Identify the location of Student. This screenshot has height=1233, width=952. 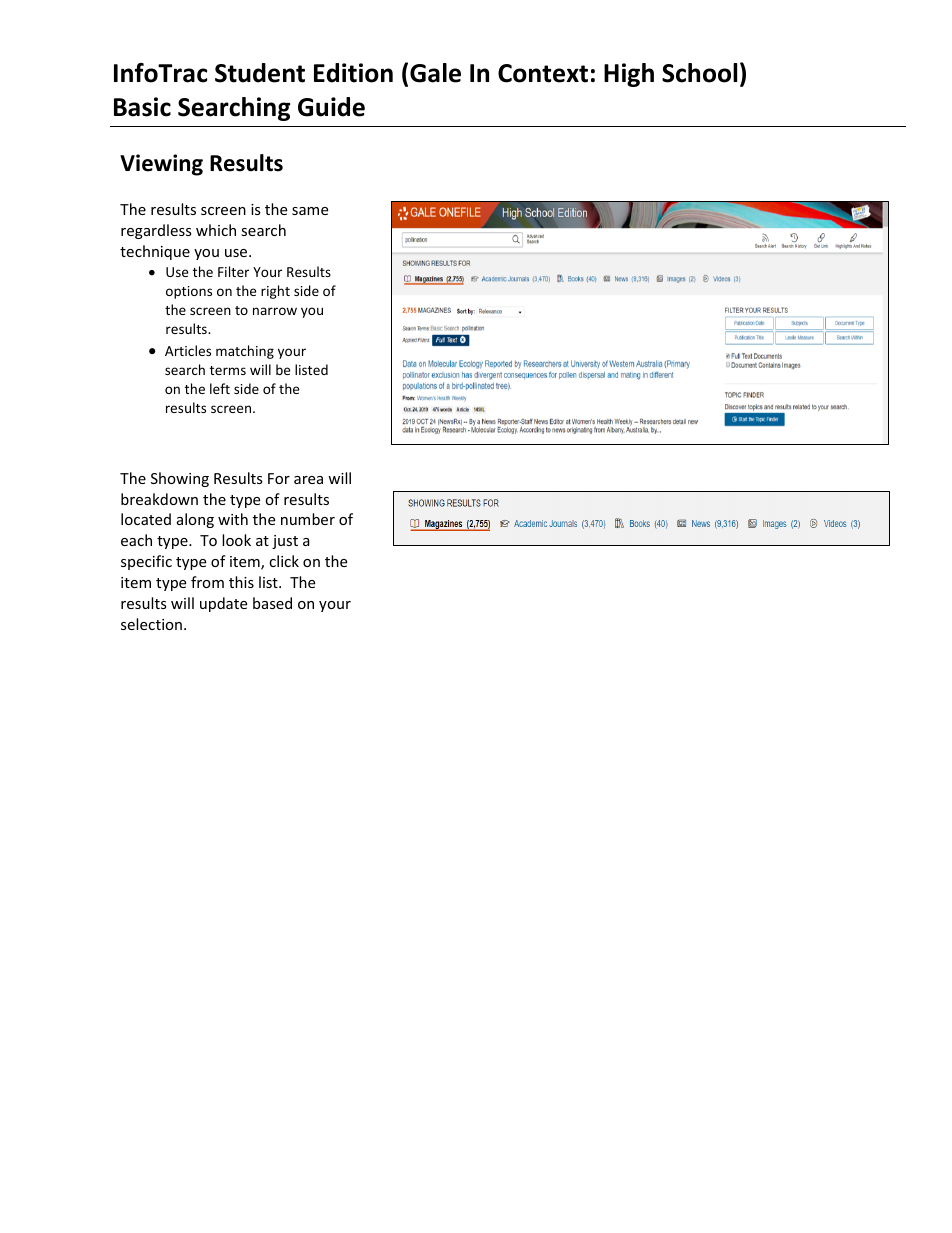
(260, 73).
